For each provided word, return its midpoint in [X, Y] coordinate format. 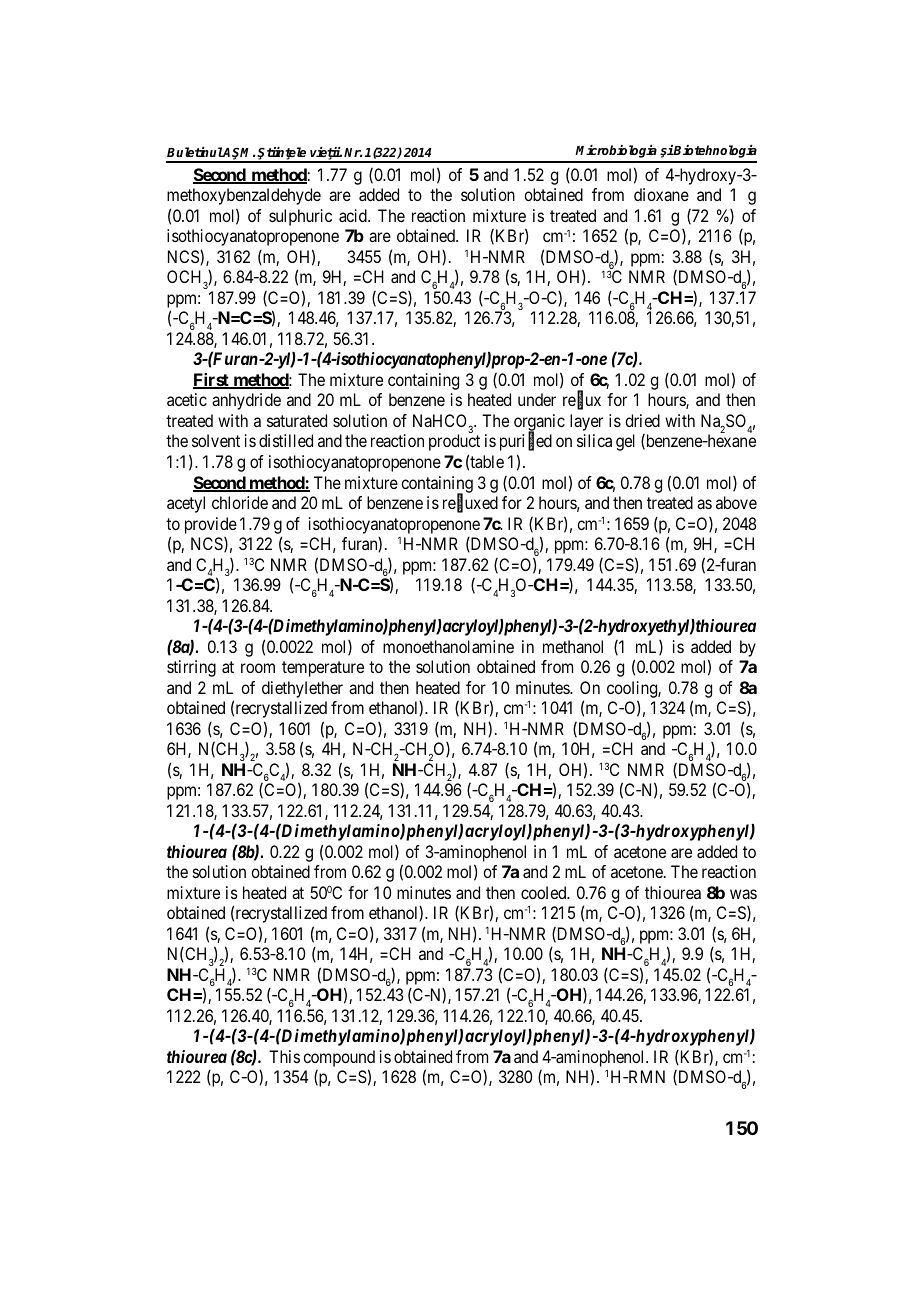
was [743, 894]
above [736, 502]
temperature [323, 669]
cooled [545, 892]
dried [642, 420]
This [284, 1056]
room [258, 668]
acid [354, 215]
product [454, 442]
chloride [240, 502]
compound [339, 1058]
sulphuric [300, 217]
